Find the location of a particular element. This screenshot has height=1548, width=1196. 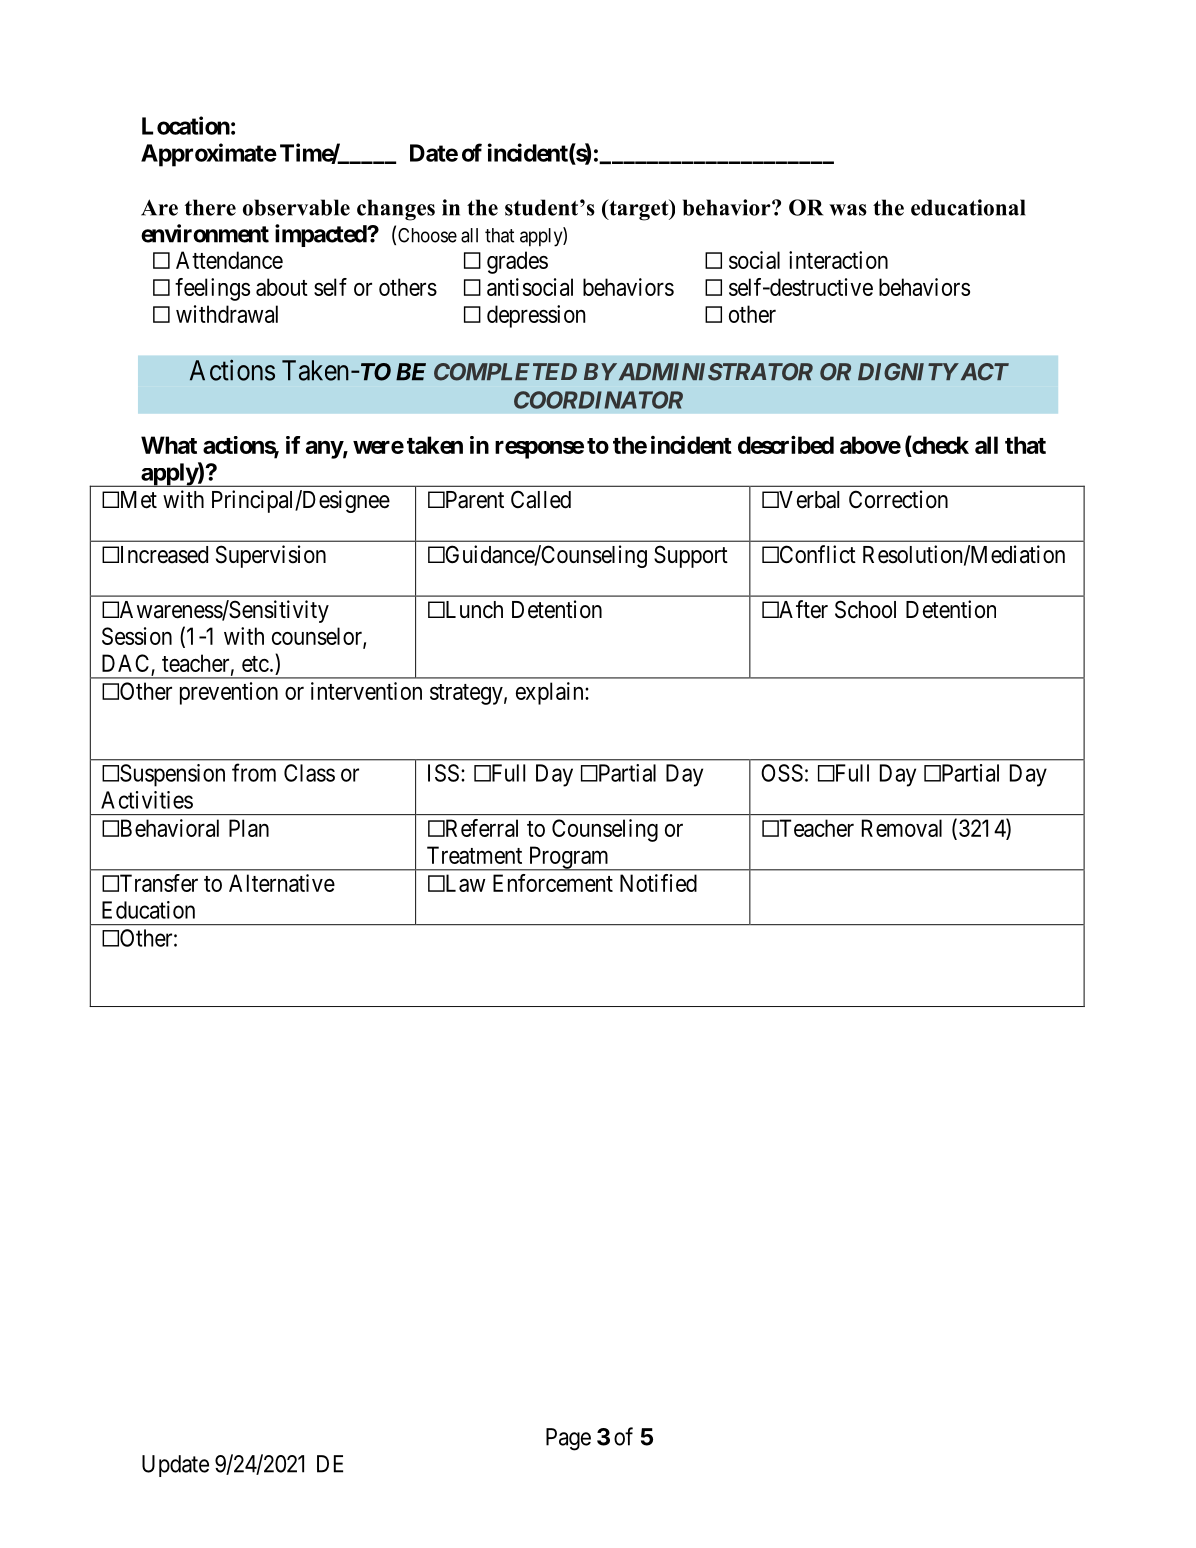

from is located at coordinates (254, 772).
